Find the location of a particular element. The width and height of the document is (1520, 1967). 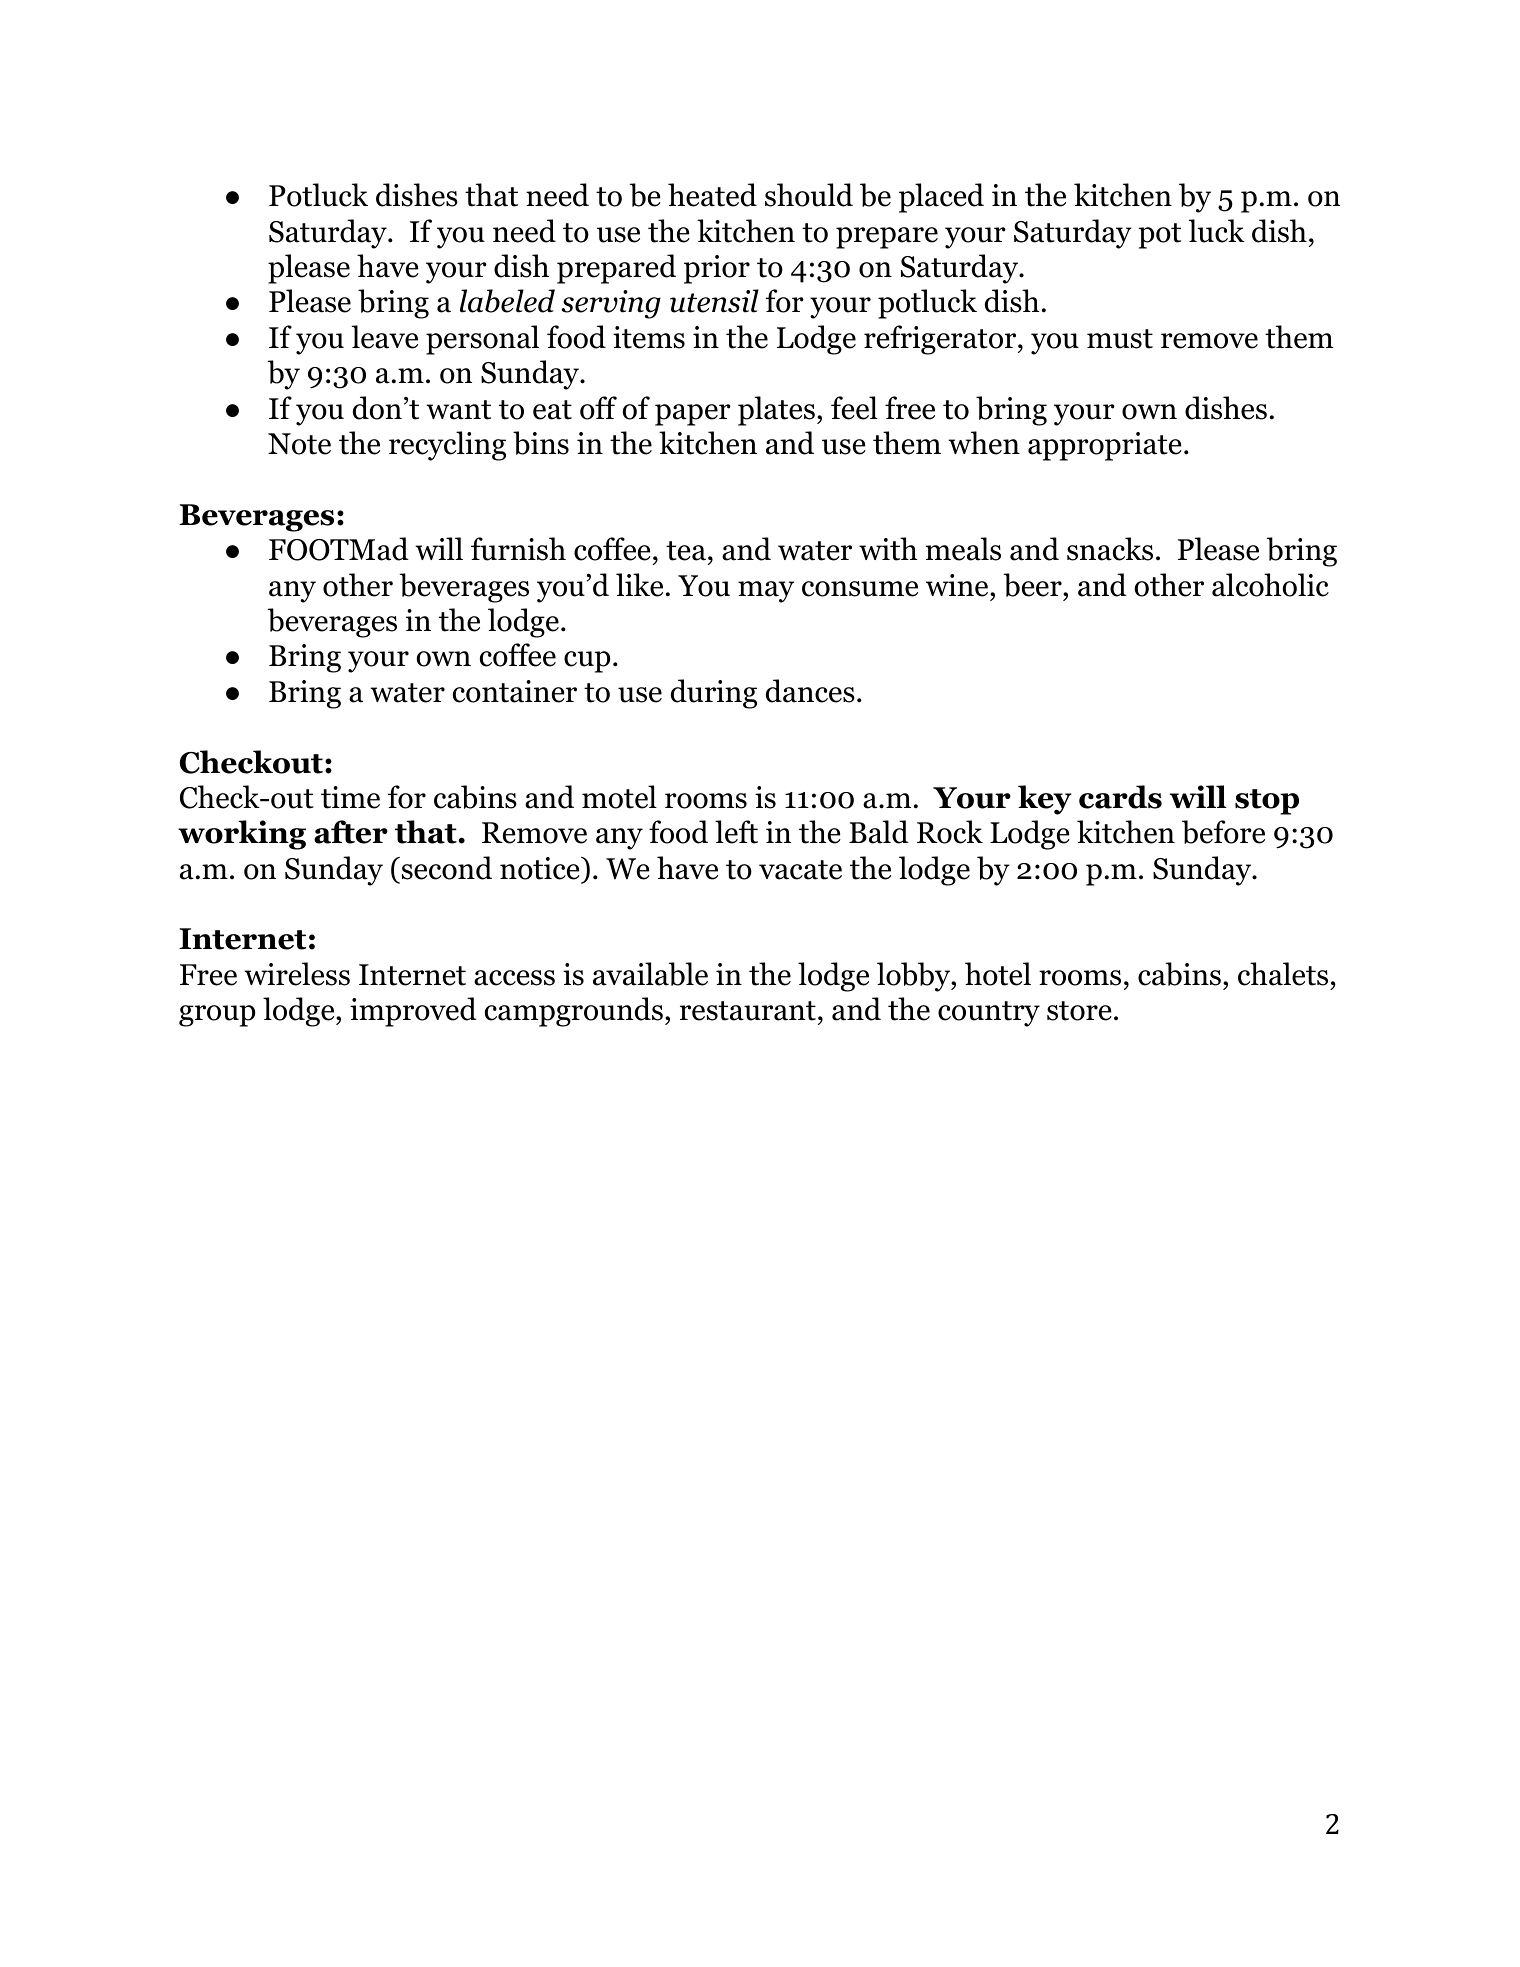

store is located at coordinates (1079, 1011).
